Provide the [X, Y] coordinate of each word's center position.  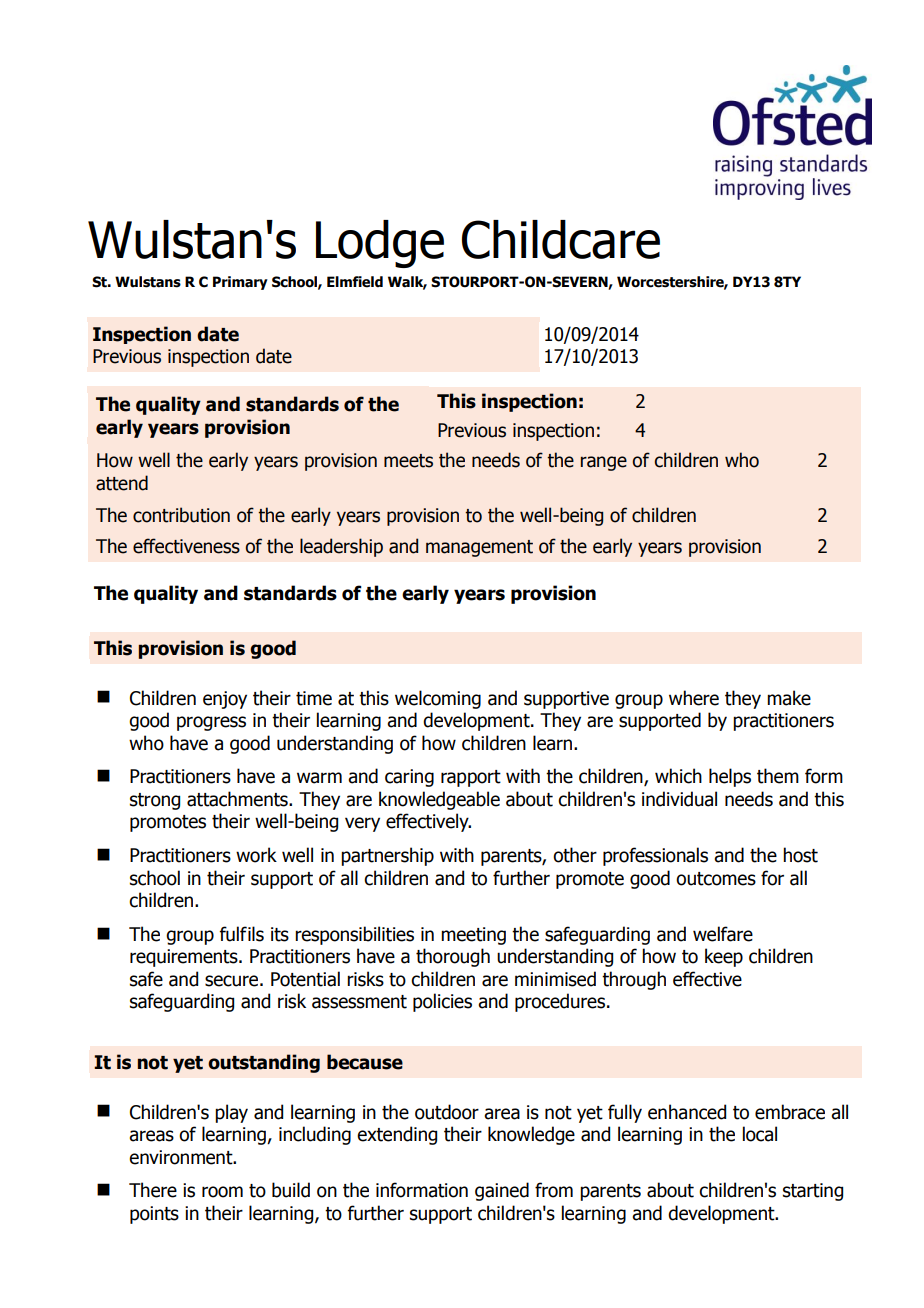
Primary [240, 283]
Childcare [561, 239]
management [479, 548]
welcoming [438, 699]
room [222, 1192]
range [604, 463]
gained [502, 1191]
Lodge [380, 244]
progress [211, 723]
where [694, 698]
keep [724, 957]
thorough [453, 957]
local [760, 1134]
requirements [185, 958]
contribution [181, 515]
